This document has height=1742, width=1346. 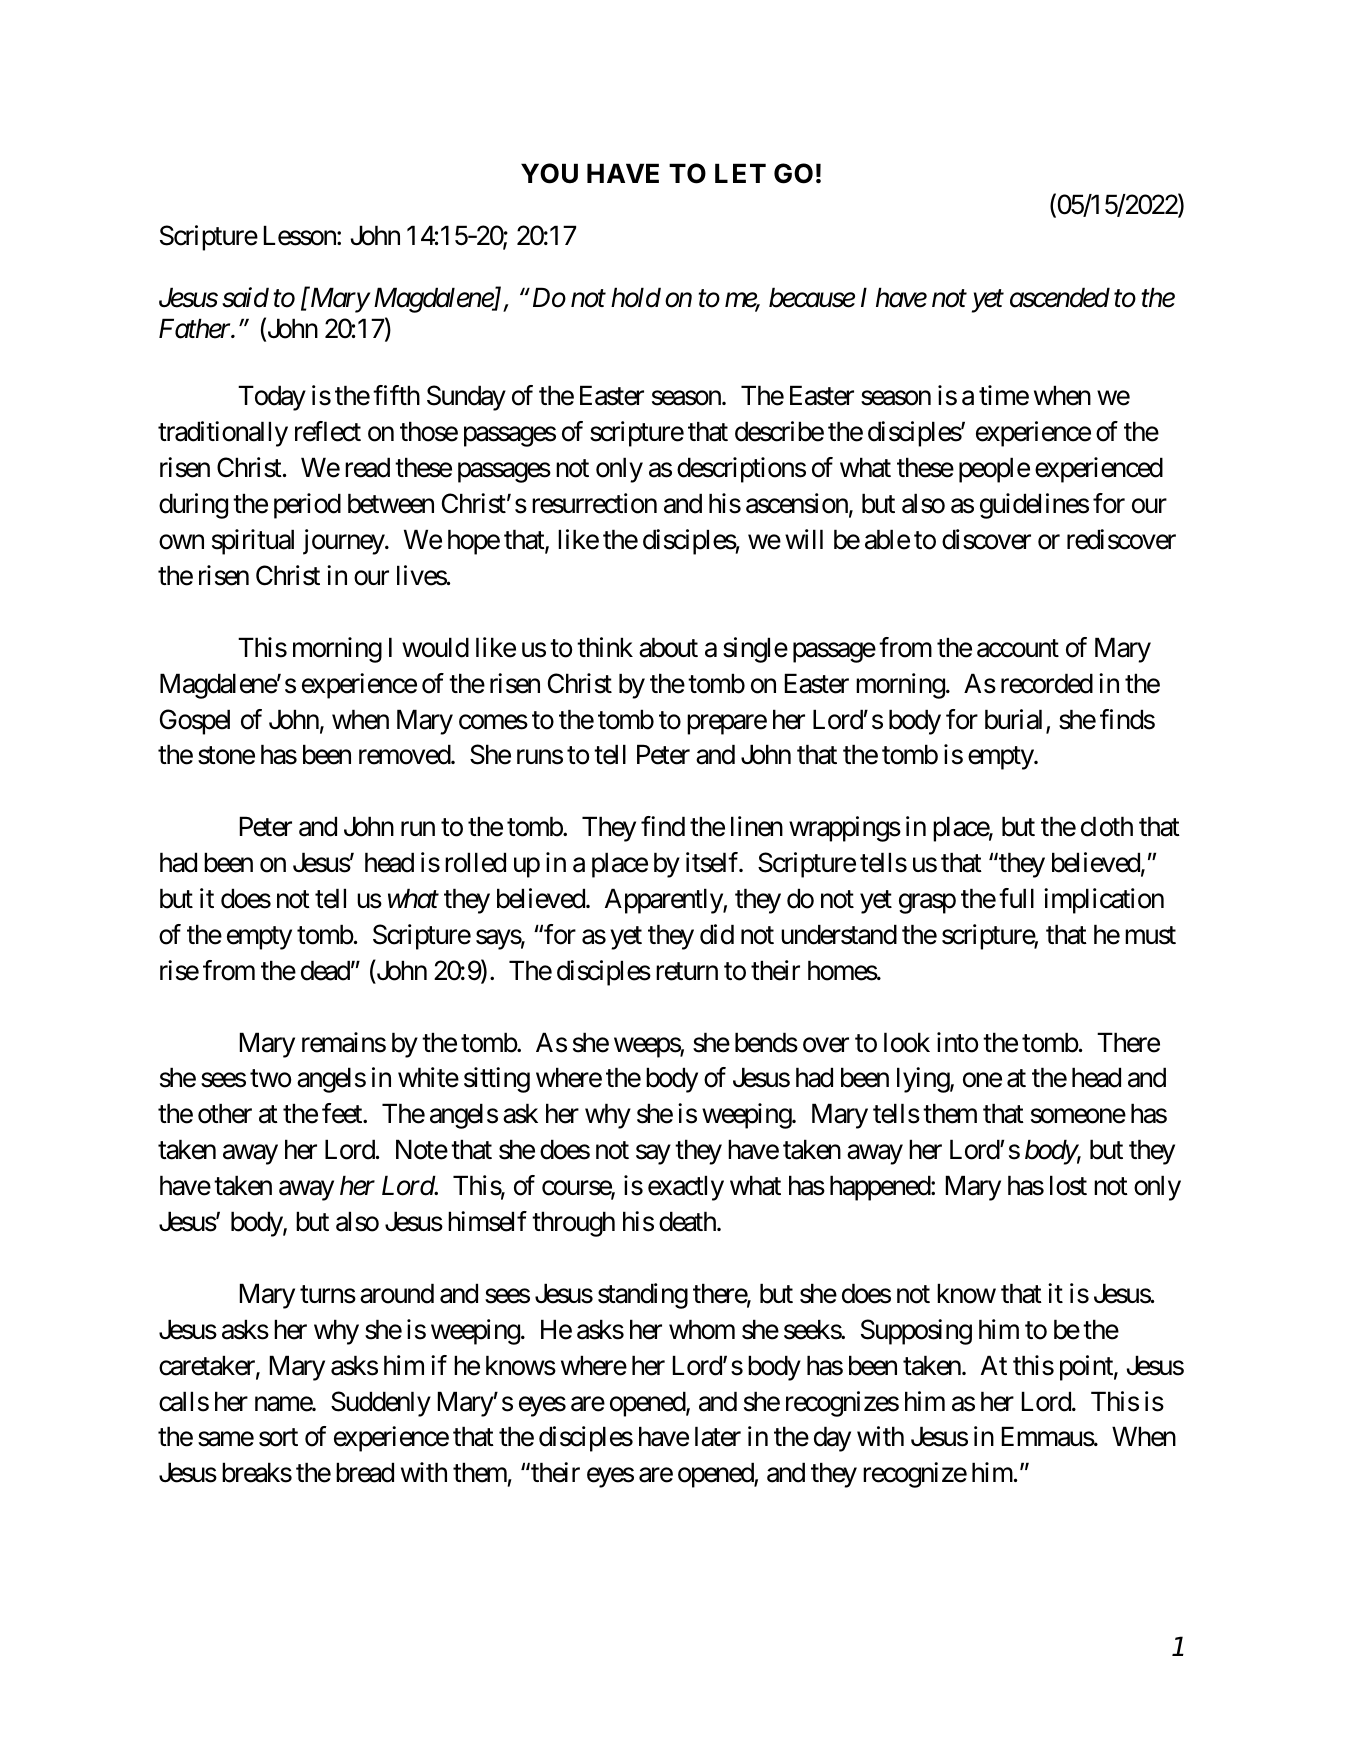 What do you see at coordinates (405, 754) in the document?
I see `removed` at bounding box center [405, 754].
